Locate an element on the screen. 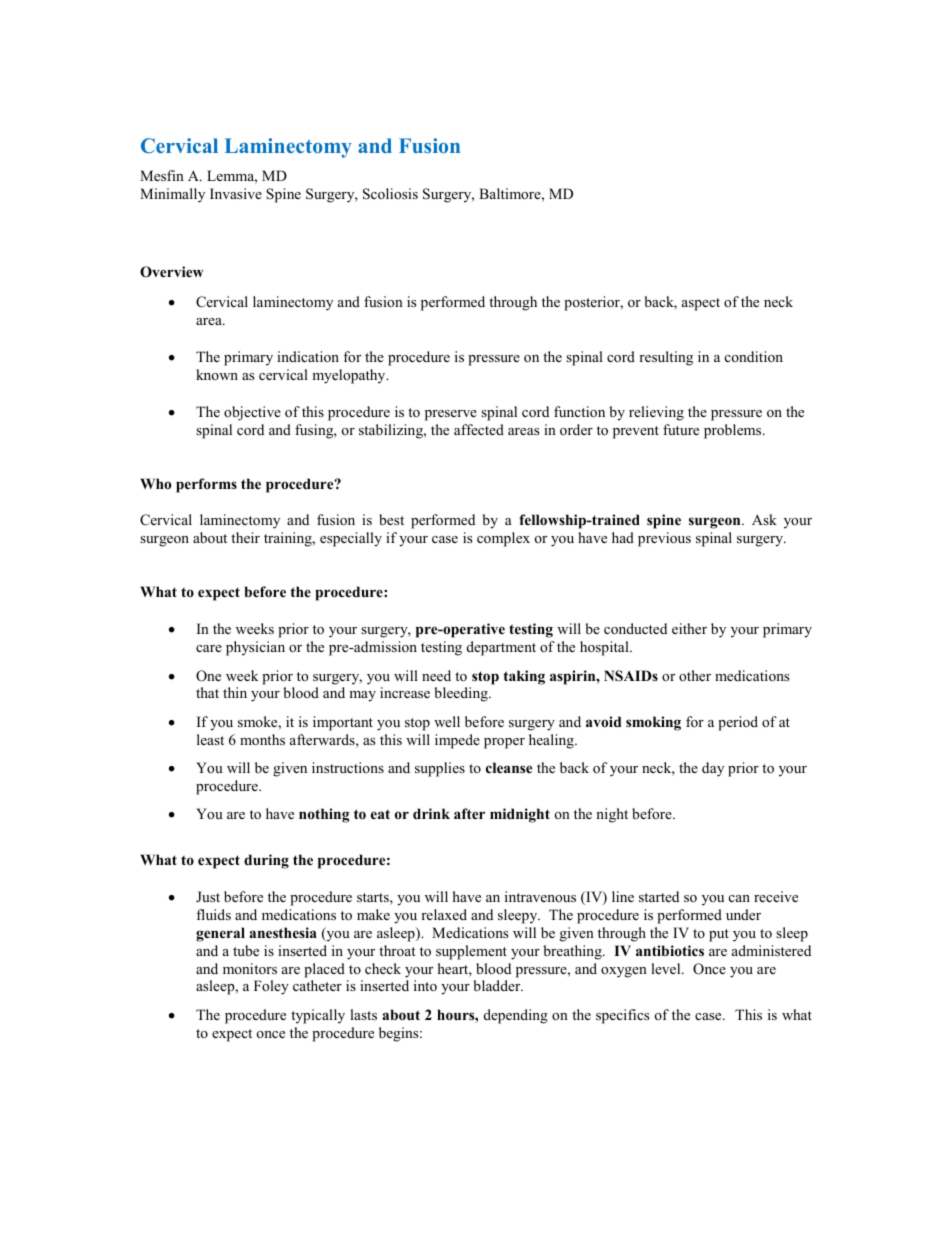  objective is located at coordinates (252, 413).
